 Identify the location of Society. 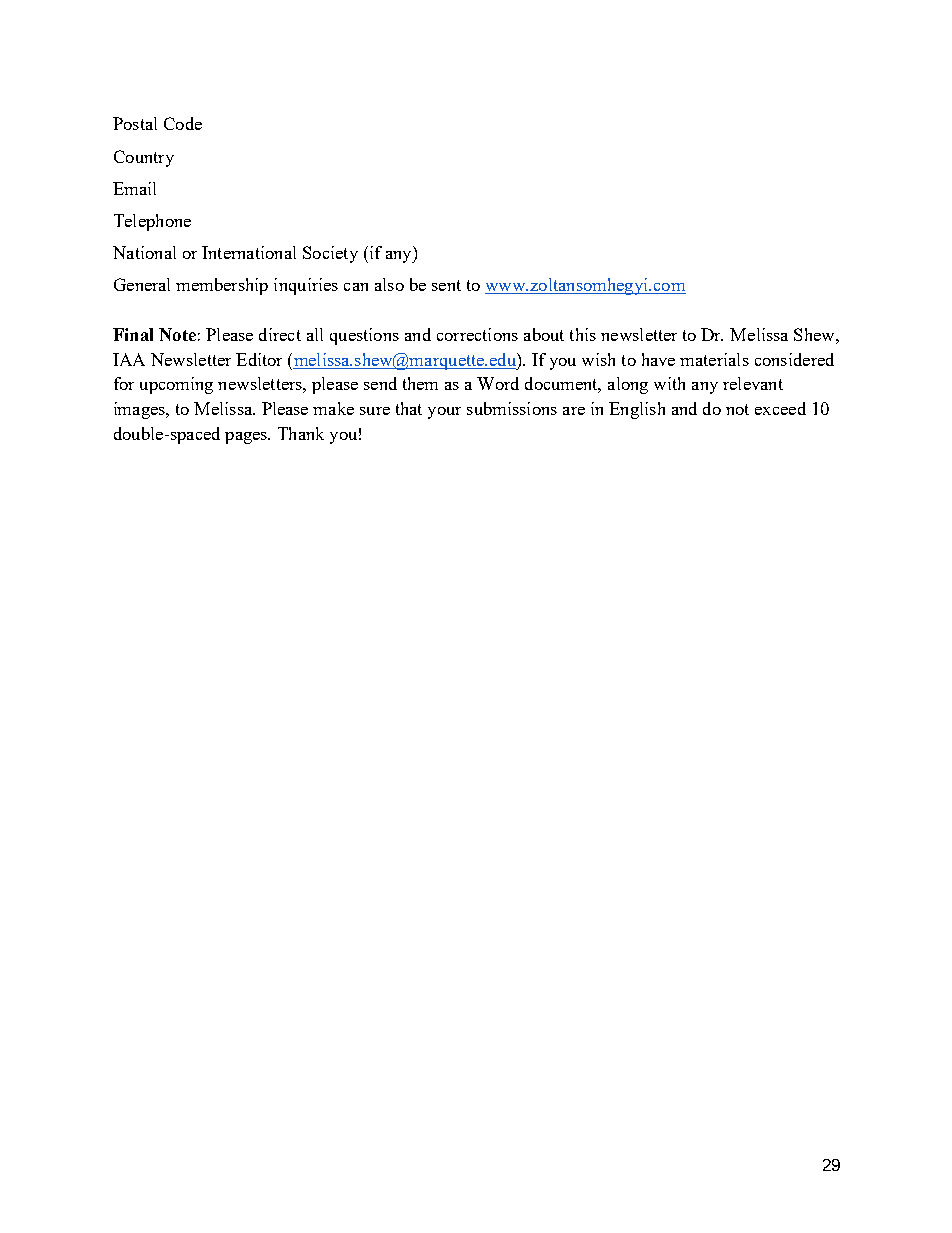
(330, 254).
